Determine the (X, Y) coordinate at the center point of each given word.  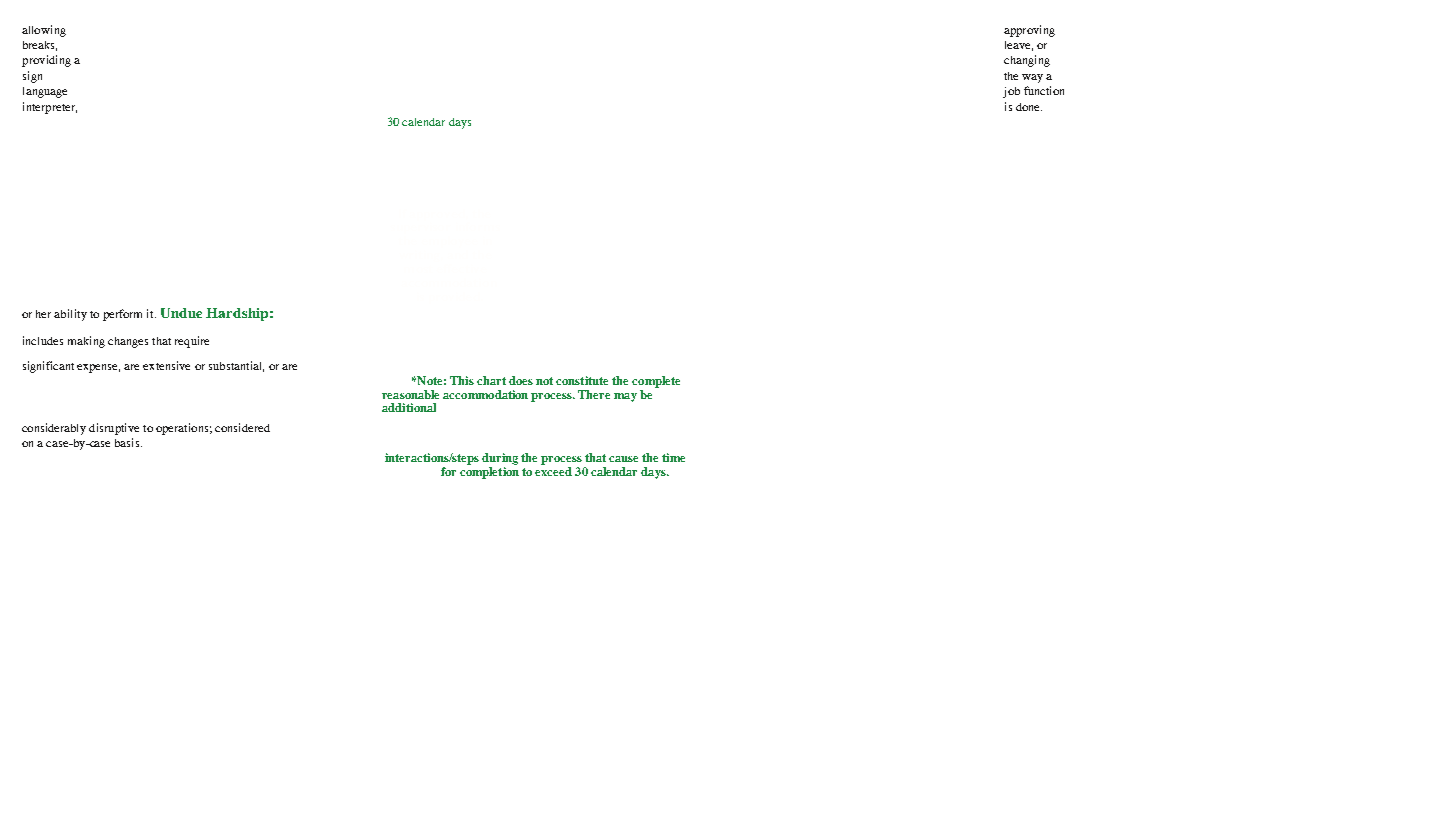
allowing (44, 31)
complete (656, 382)
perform (122, 315)
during (500, 459)
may (625, 397)
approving (1029, 31)
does (521, 380)
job (1011, 92)
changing (1027, 61)
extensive (166, 365)
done (1029, 107)
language (45, 92)
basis (128, 442)
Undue (181, 313)
